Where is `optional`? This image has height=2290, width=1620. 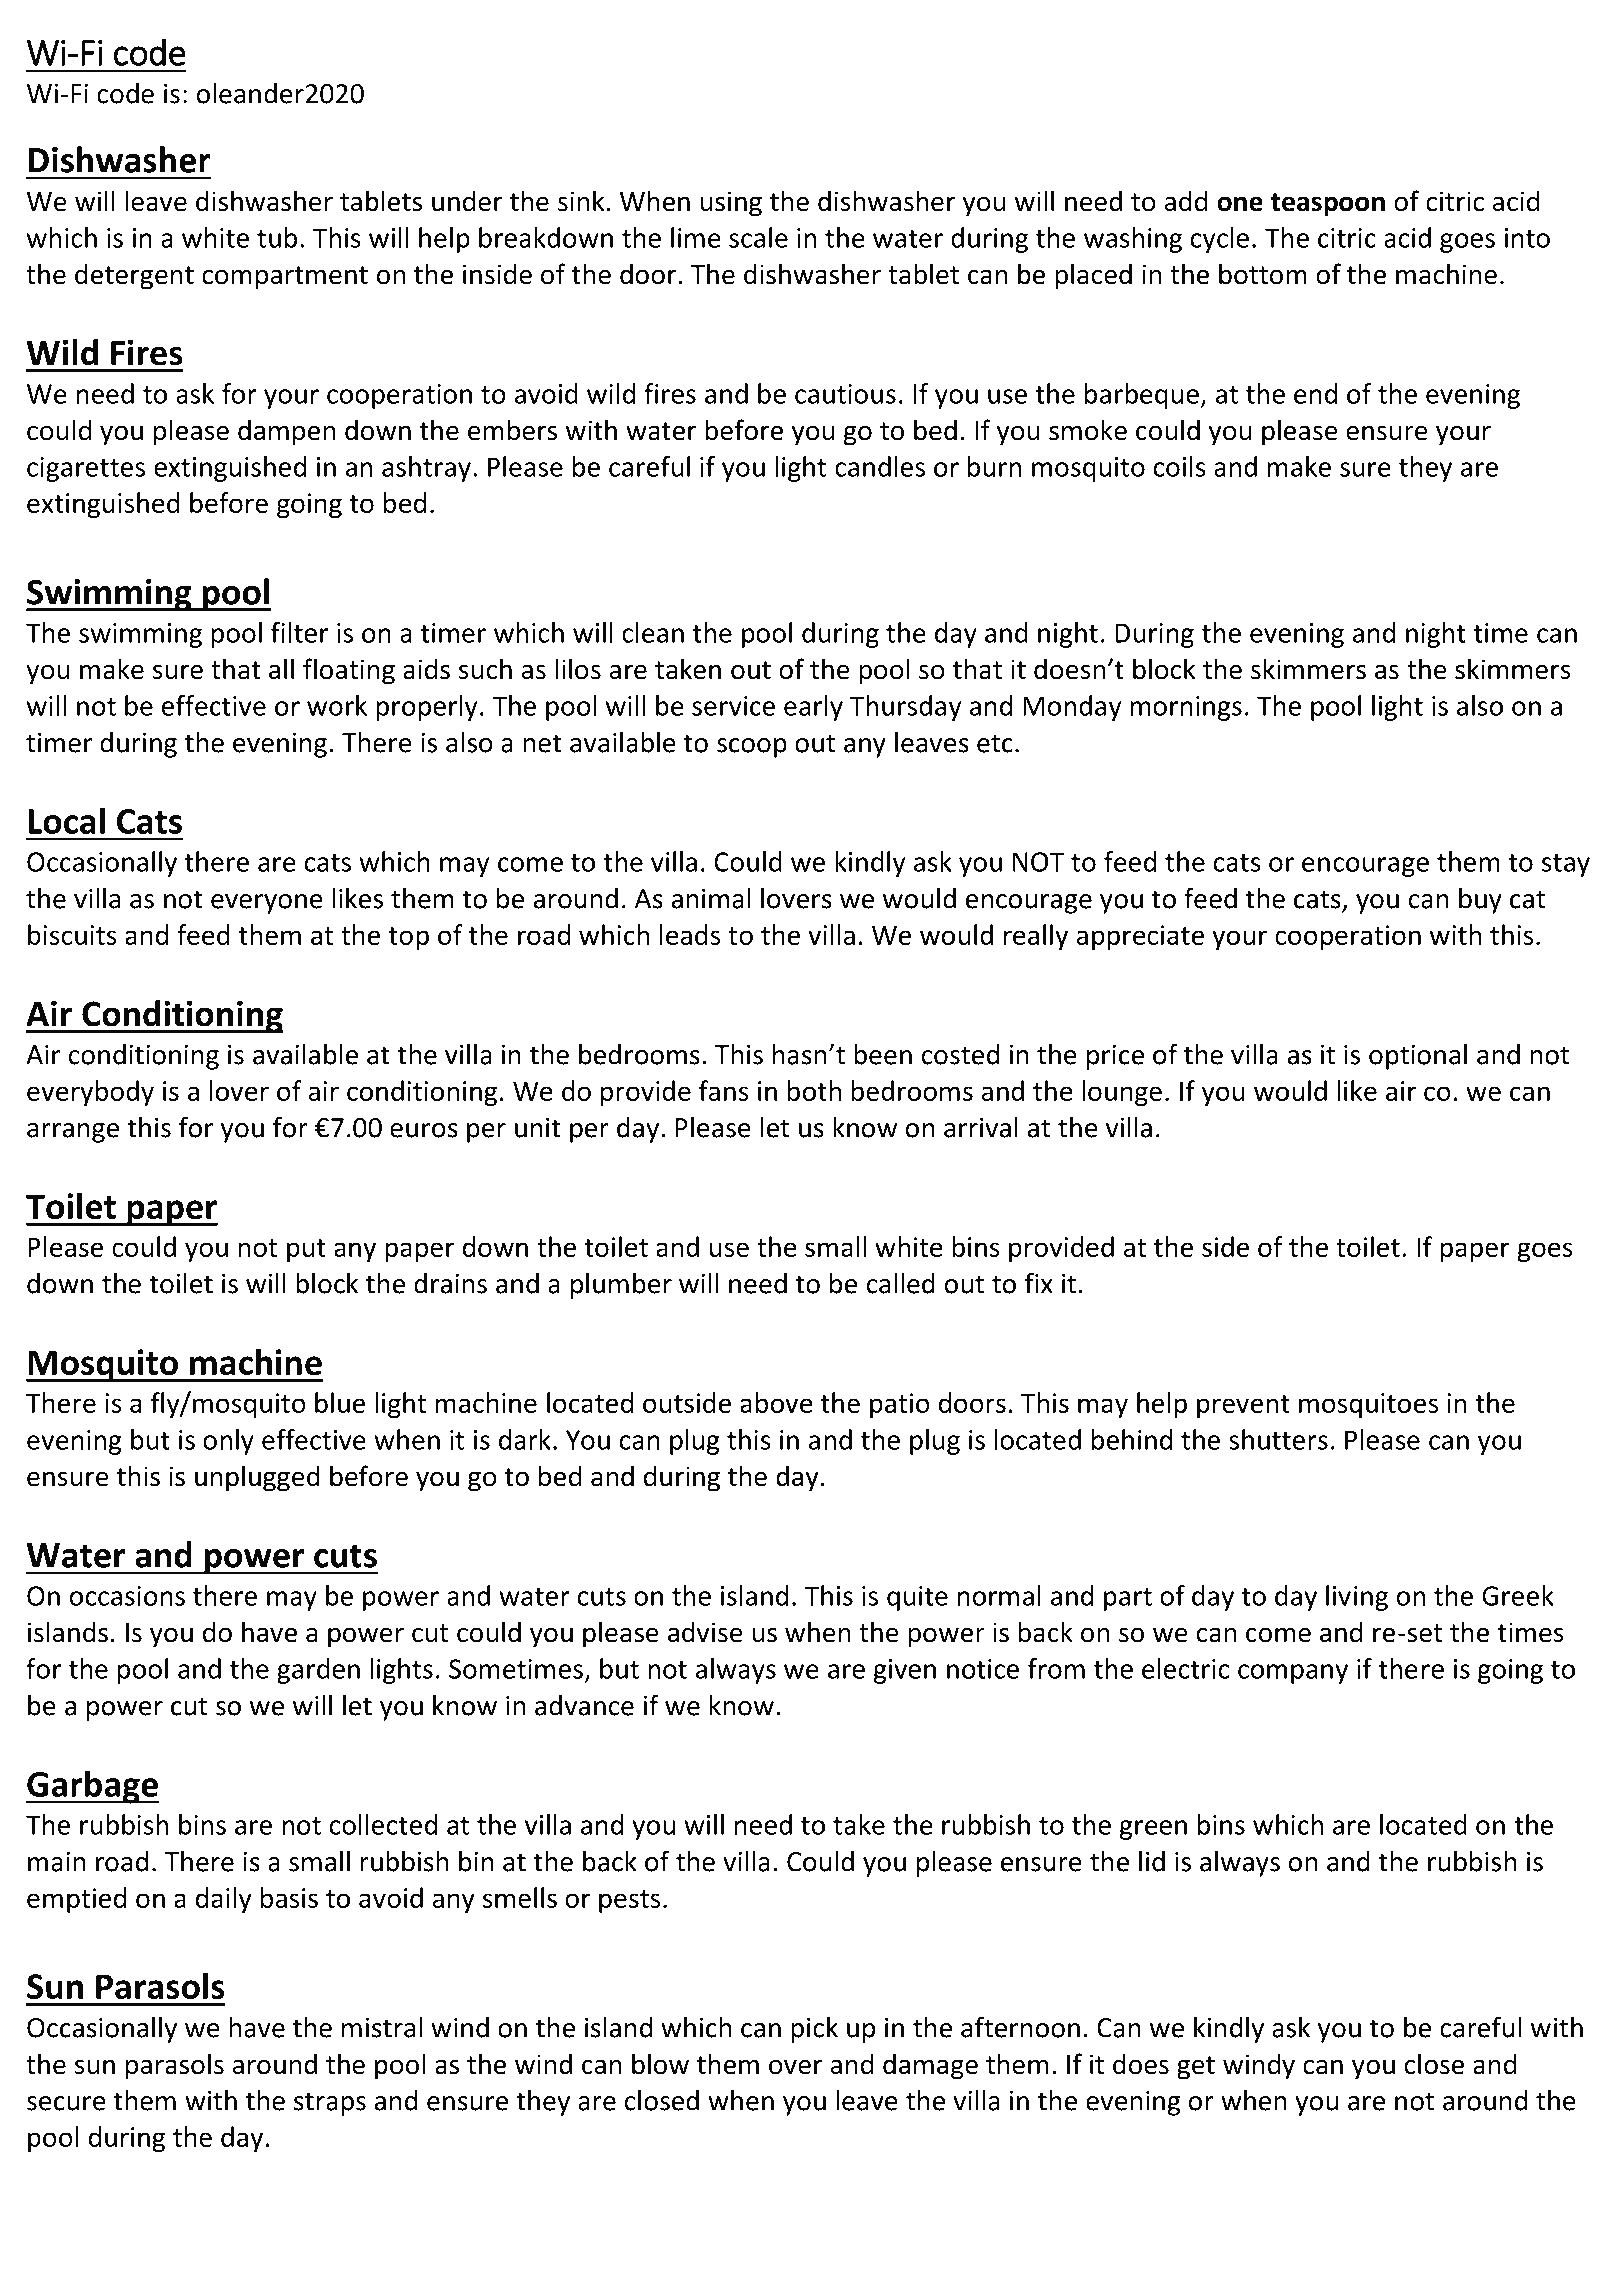 optional is located at coordinates (1418, 1057).
